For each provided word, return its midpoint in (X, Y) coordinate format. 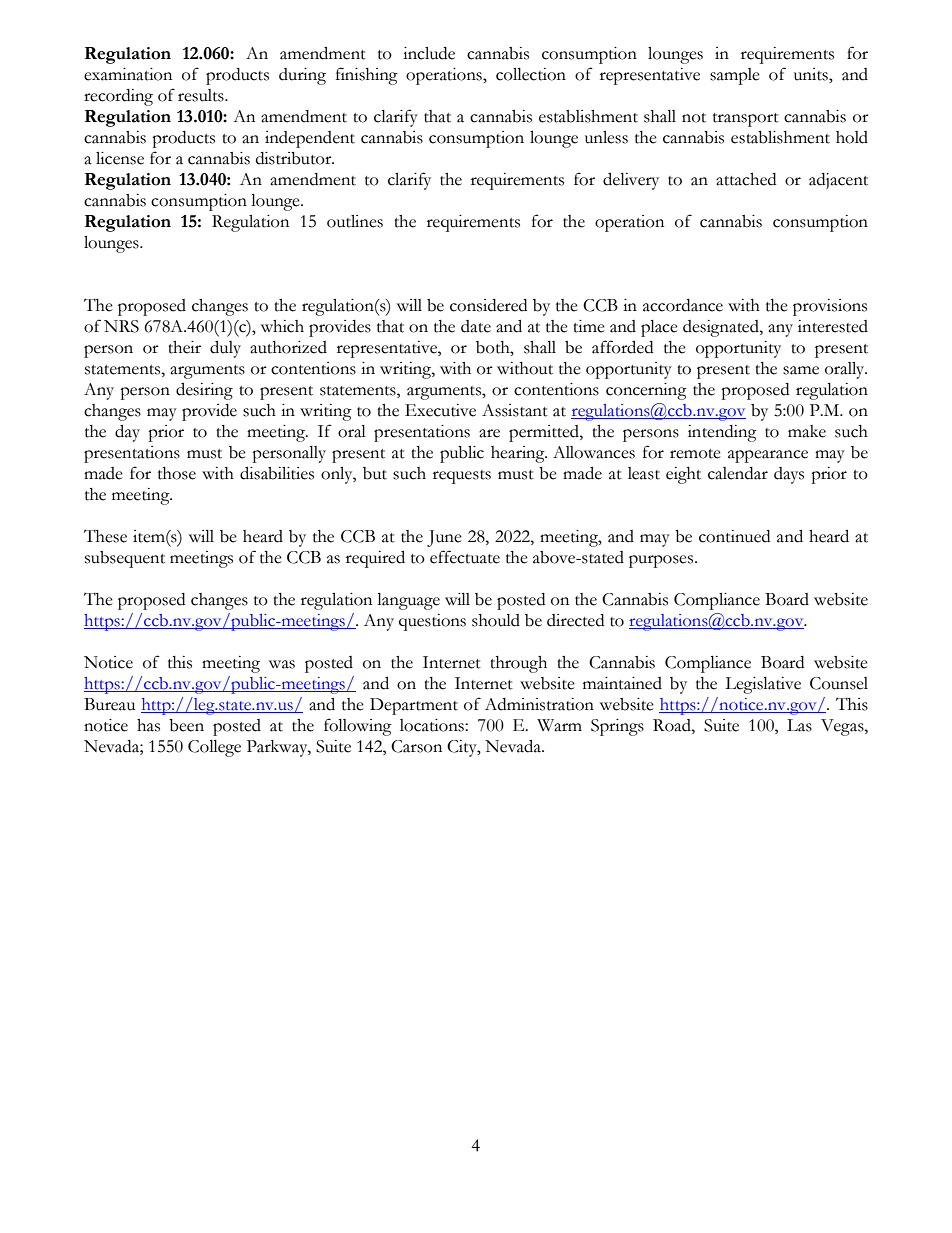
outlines (355, 221)
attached (746, 179)
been (186, 725)
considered (488, 305)
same (801, 370)
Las (799, 725)
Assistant (515, 410)
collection (531, 74)
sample (735, 76)
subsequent (125, 559)
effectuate (465, 557)
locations (433, 725)
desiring (204, 391)
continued (734, 536)
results (202, 95)
